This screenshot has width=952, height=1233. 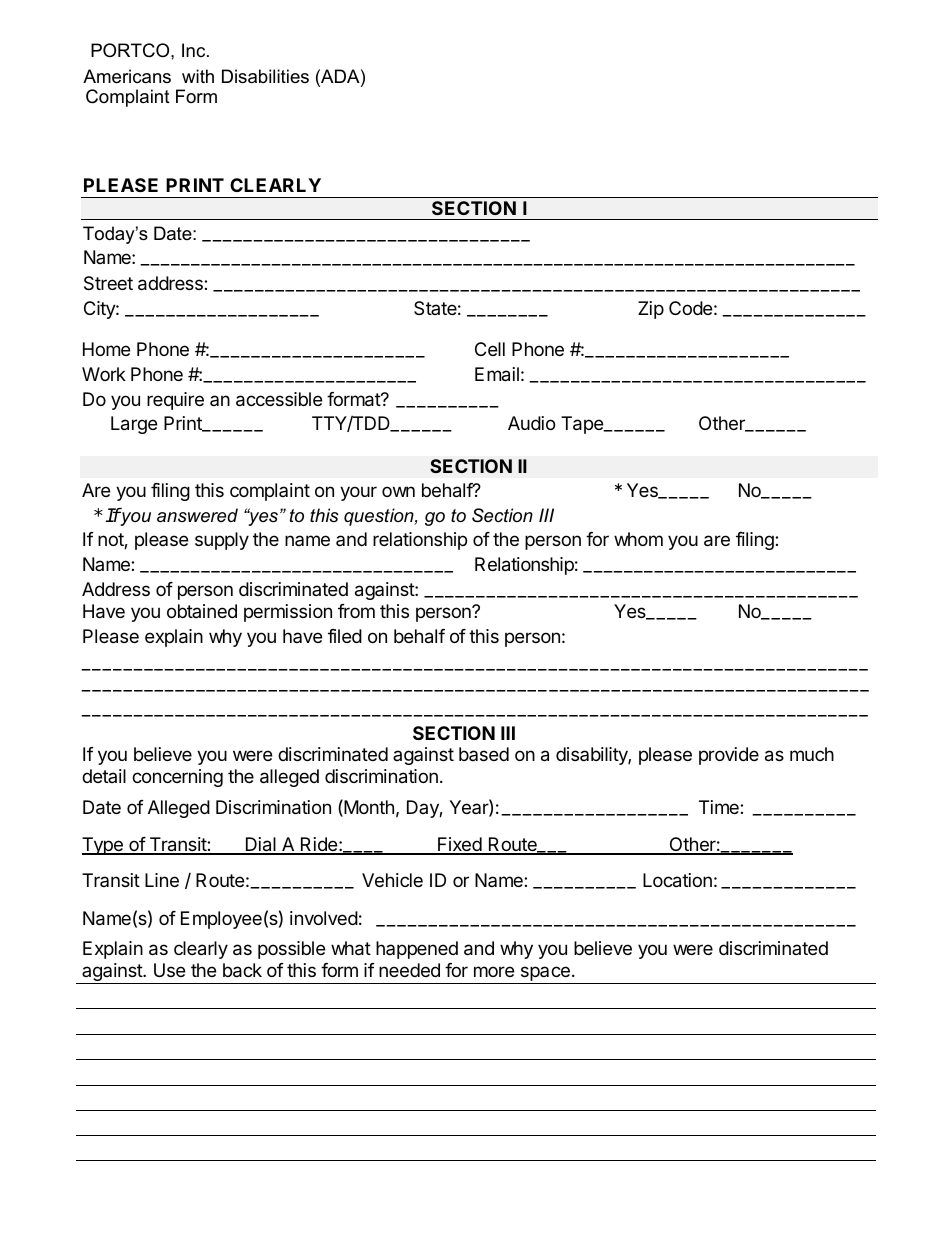 What do you see at coordinates (169, 970) in the screenshot?
I see `Use` at bounding box center [169, 970].
